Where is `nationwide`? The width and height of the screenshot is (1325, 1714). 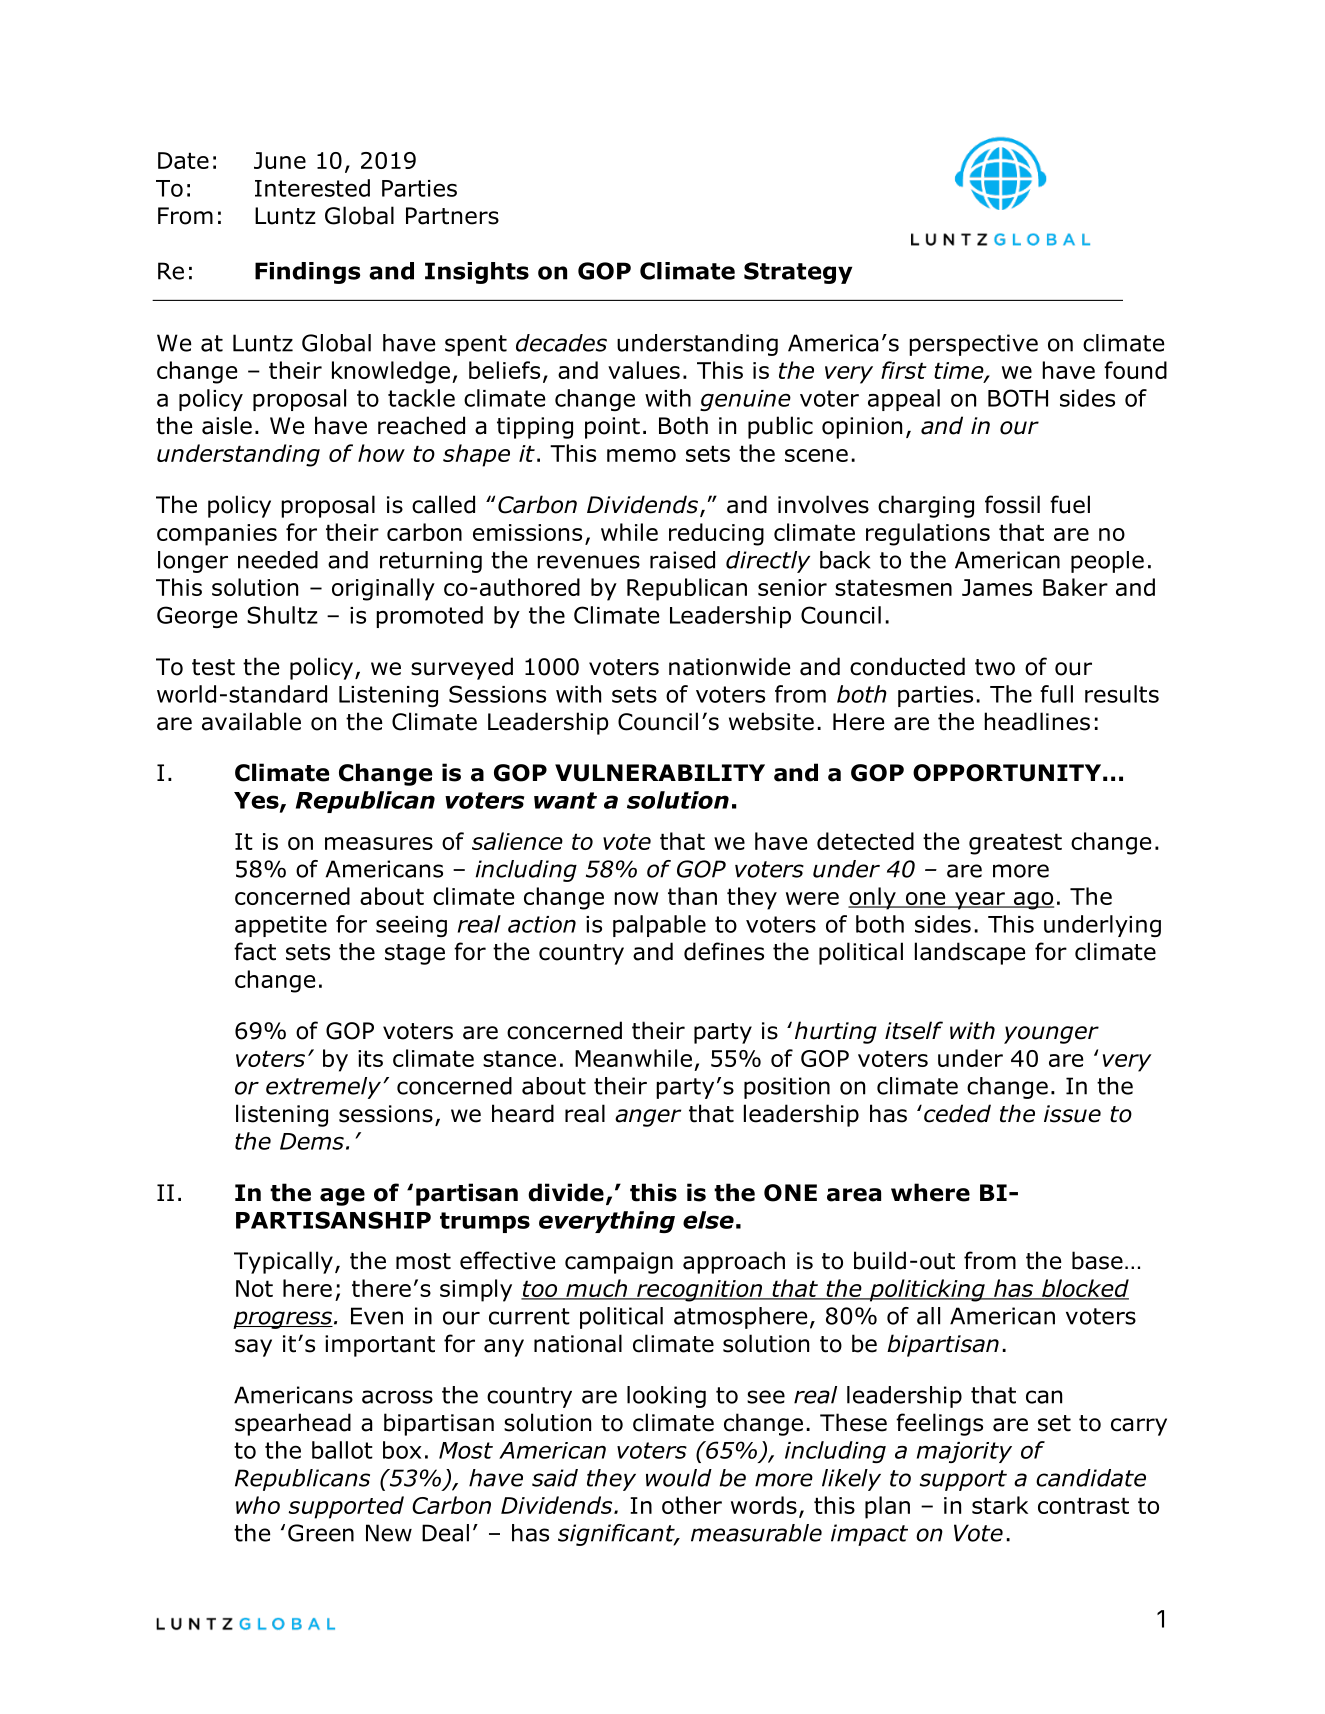 nationwide is located at coordinates (729, 666).
